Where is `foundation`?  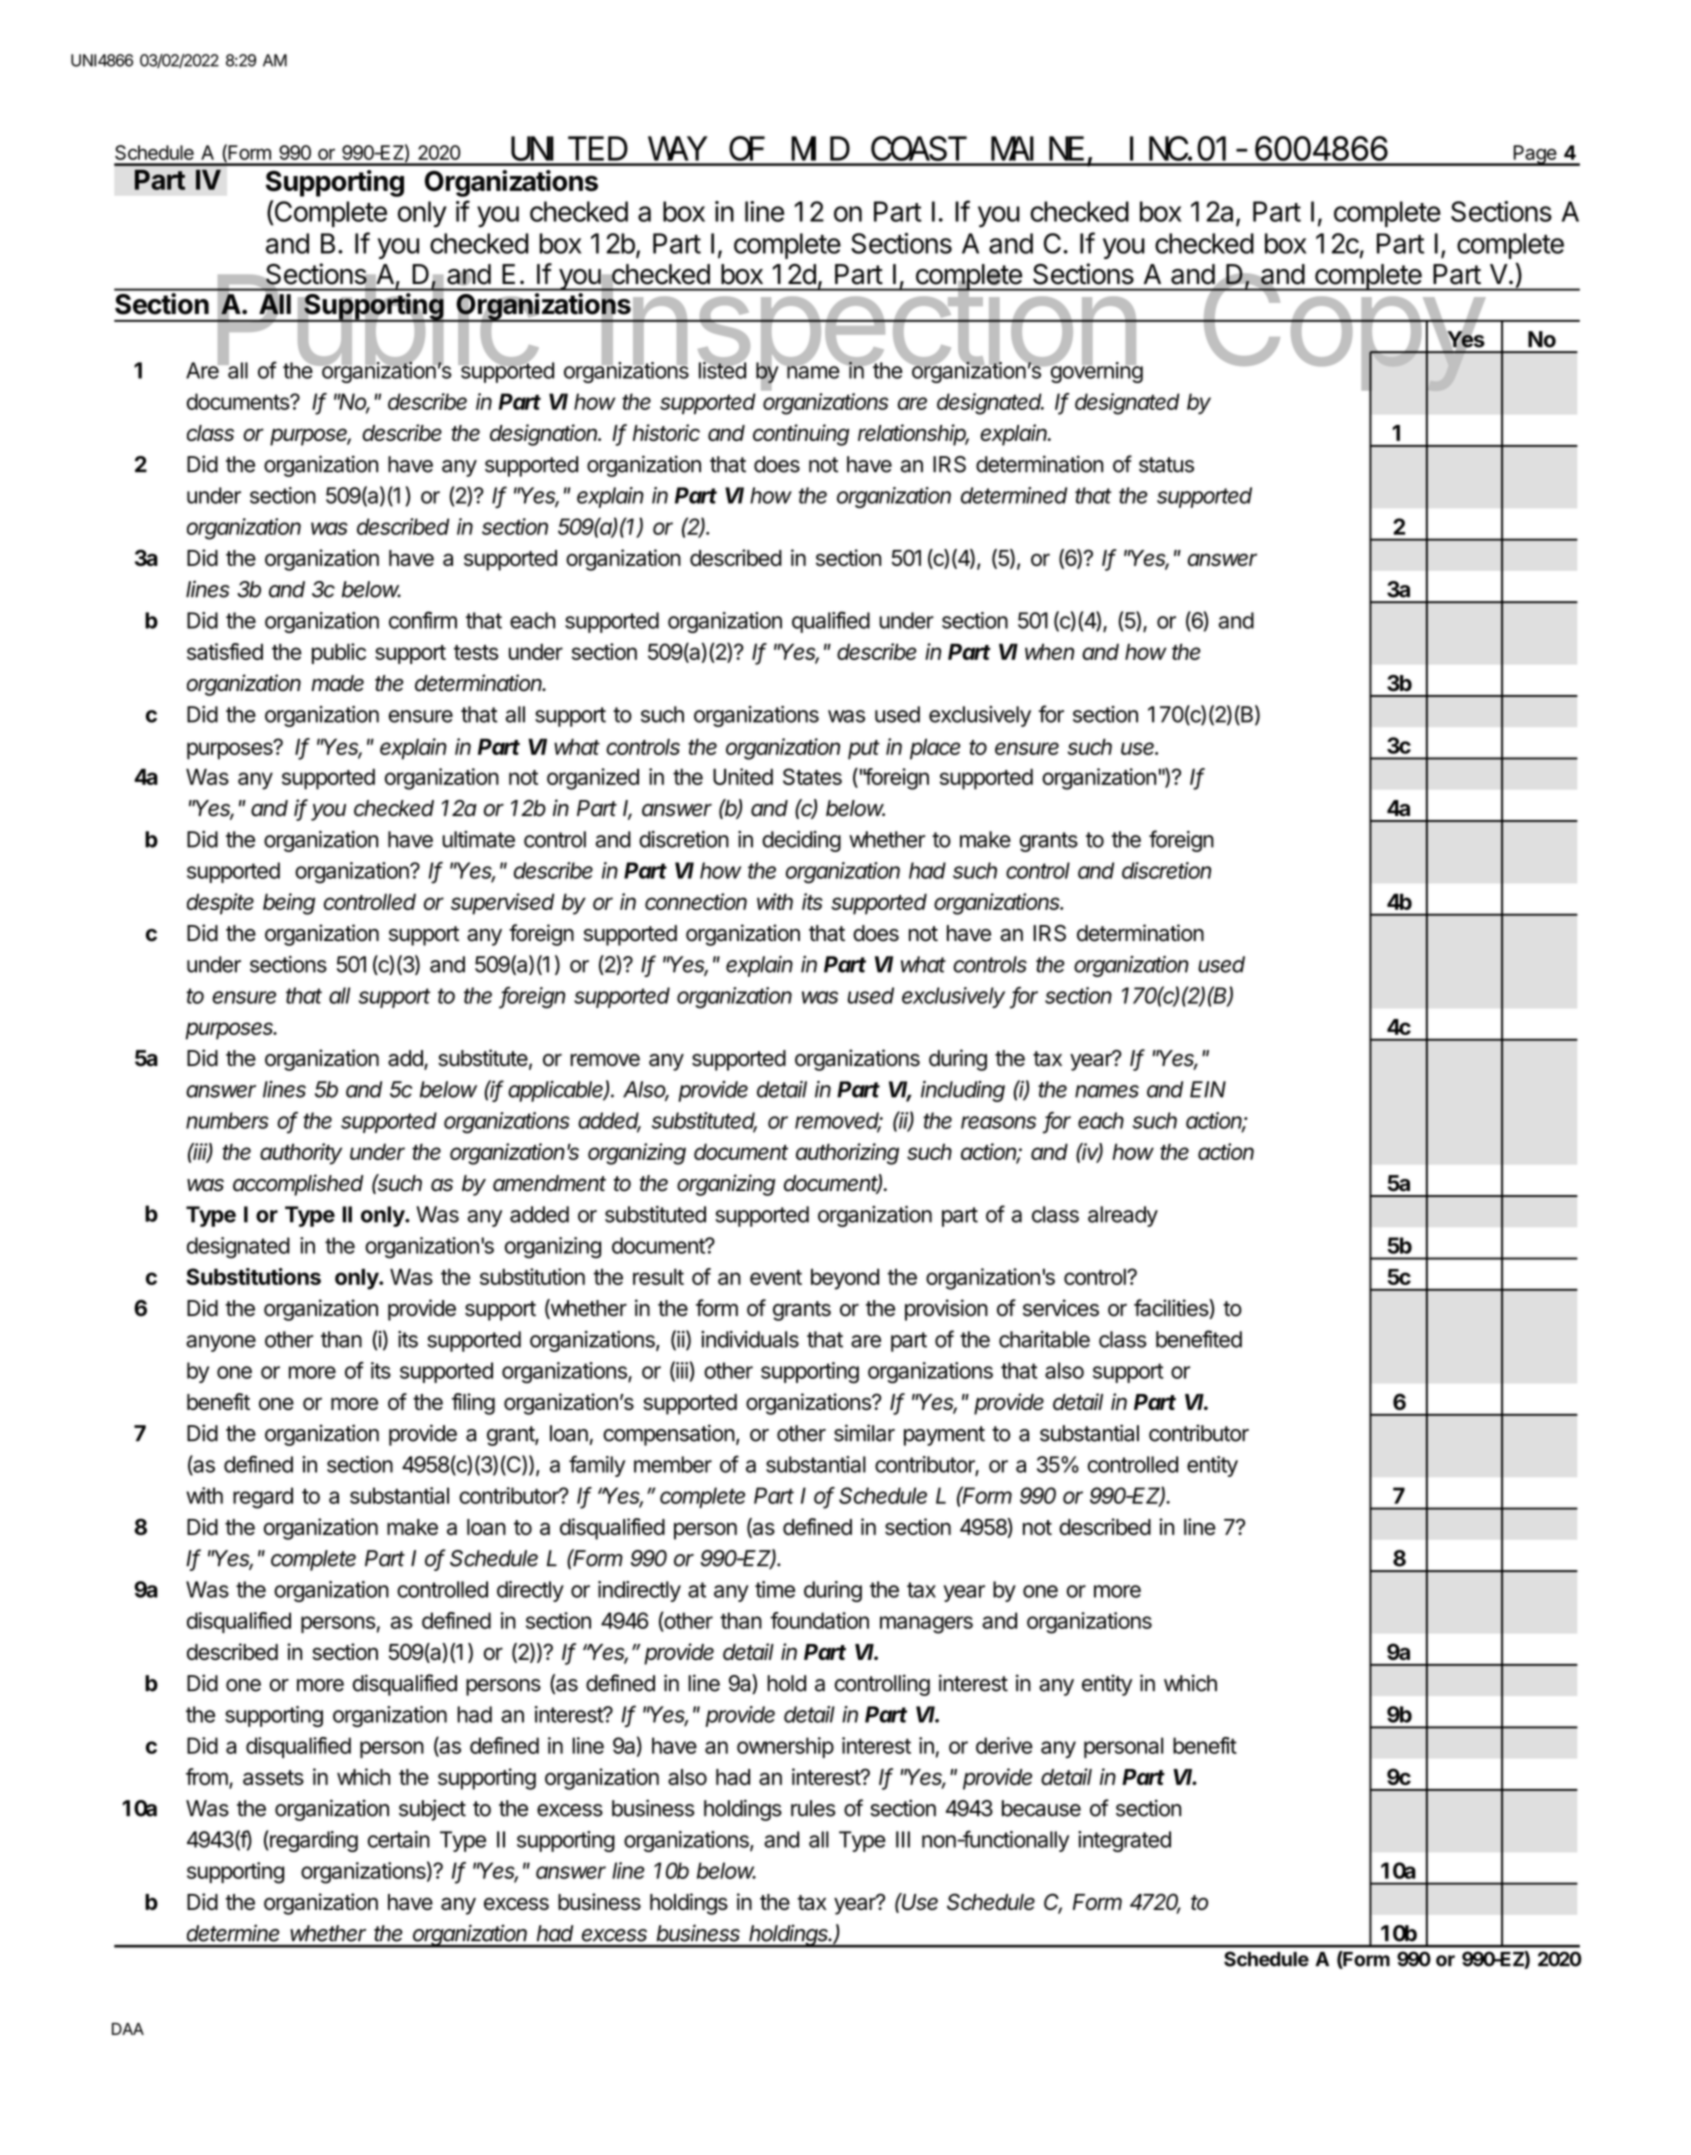
foundation is located at coordinates (819, 1620).
